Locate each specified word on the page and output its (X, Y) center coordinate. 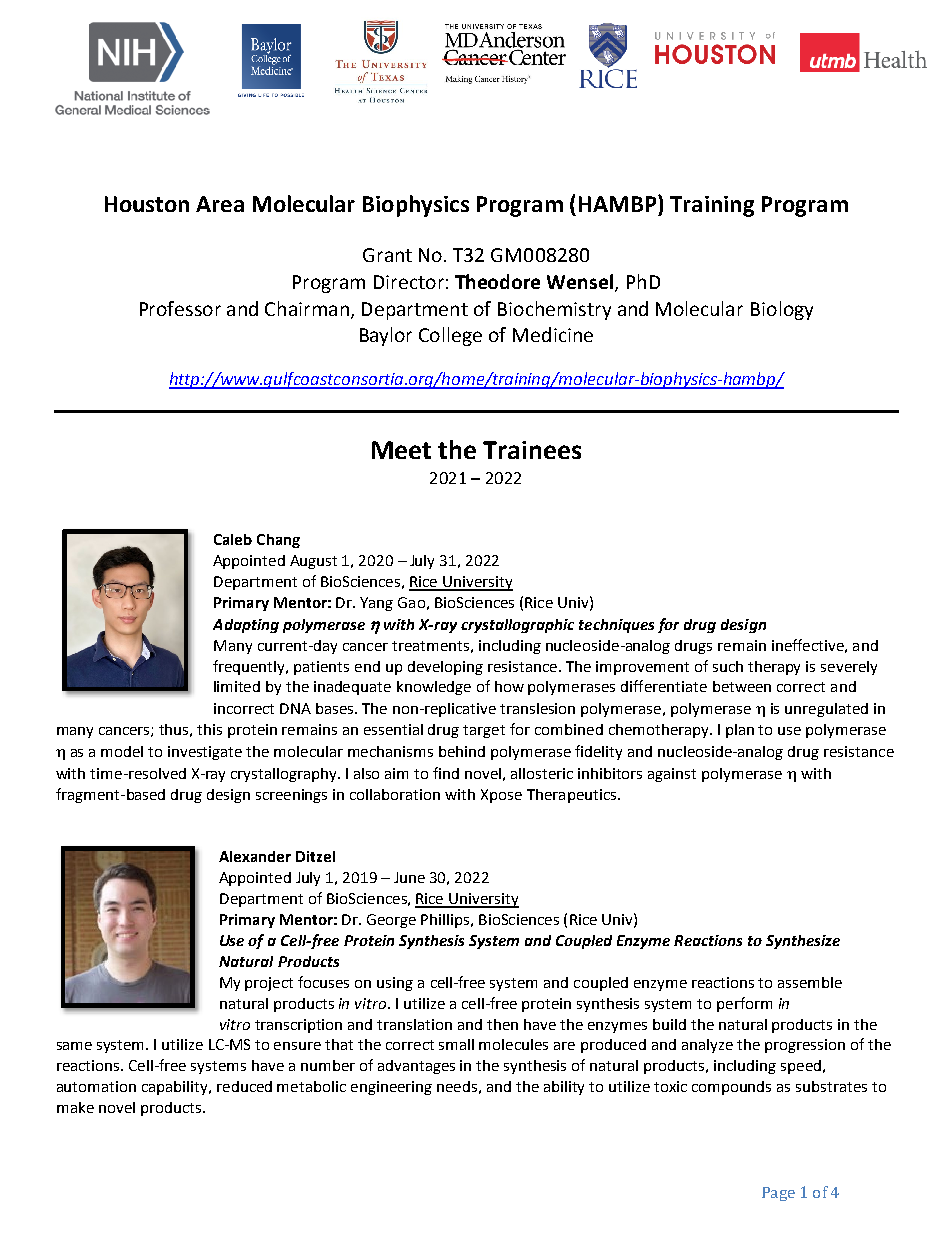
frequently (250, 667)
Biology (782, 310)
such (728, 666)
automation (96, 1086)
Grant (387, 255)
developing (445, 668)
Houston (147, 204)
